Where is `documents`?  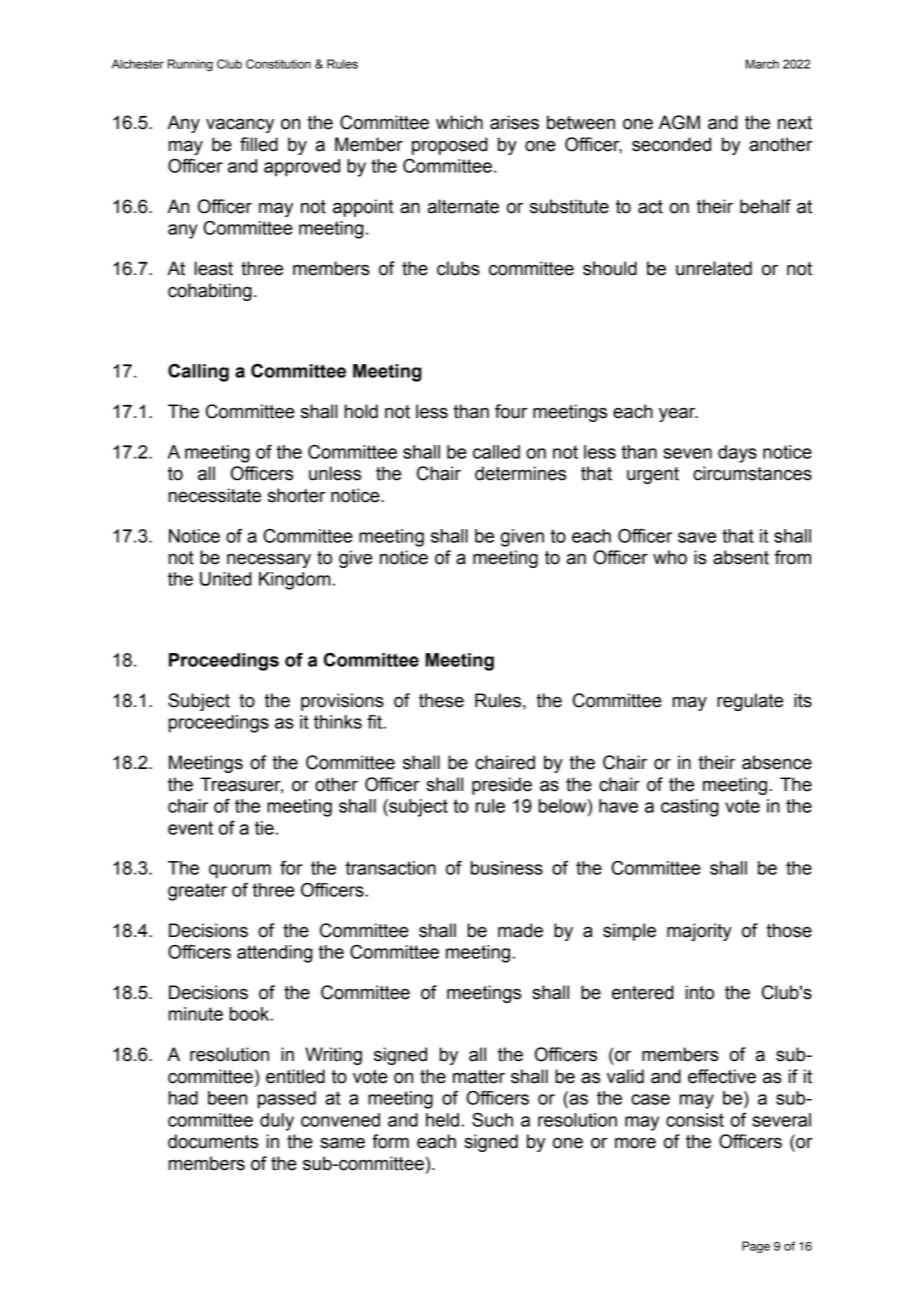
documents is located at coordinates (213, 1141).
